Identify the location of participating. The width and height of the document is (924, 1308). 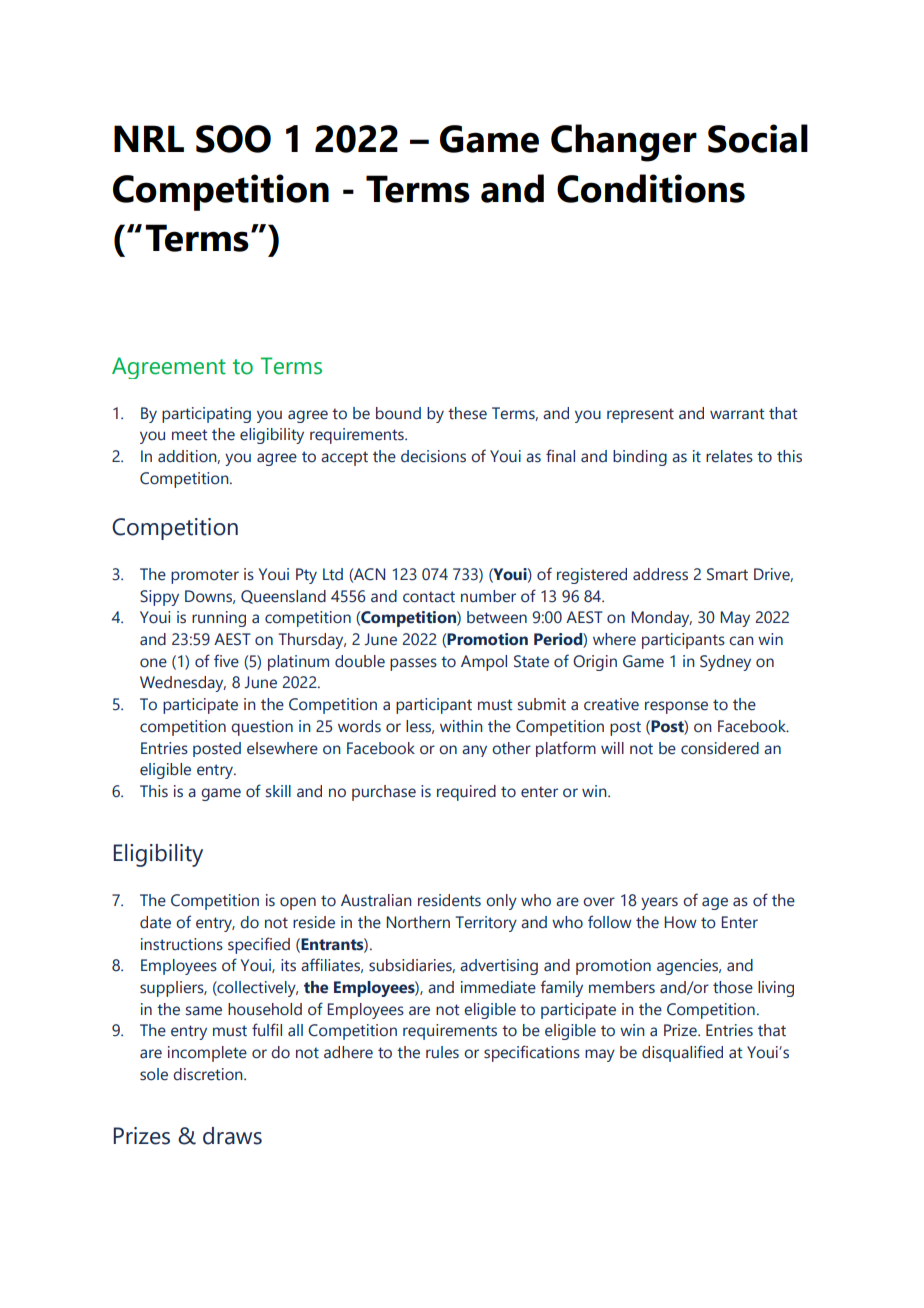
(206, 415).
